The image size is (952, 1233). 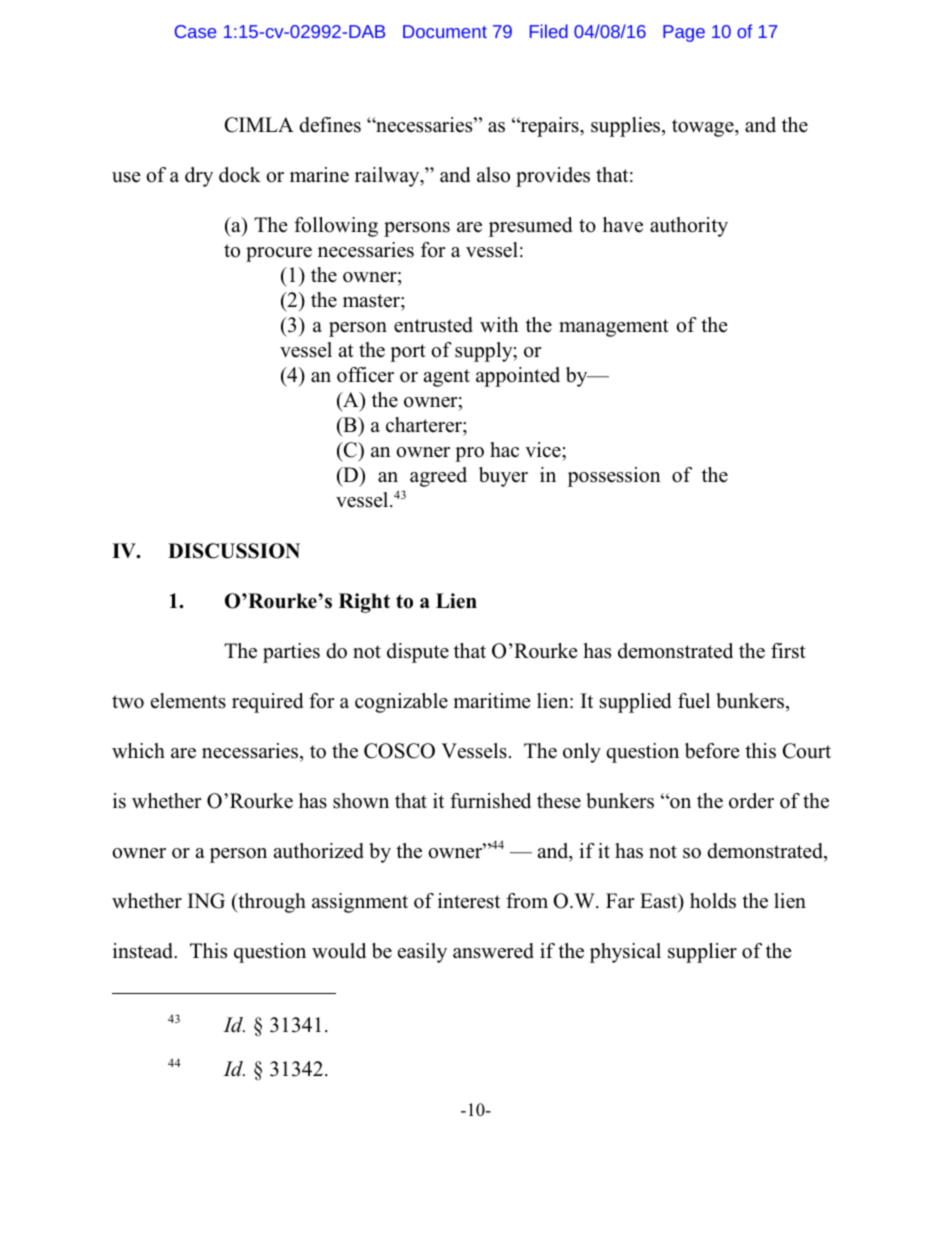 What do you see at coordinates (684, 33) in the screenshot?
I see `Page` at bounding box center [684, 33].
